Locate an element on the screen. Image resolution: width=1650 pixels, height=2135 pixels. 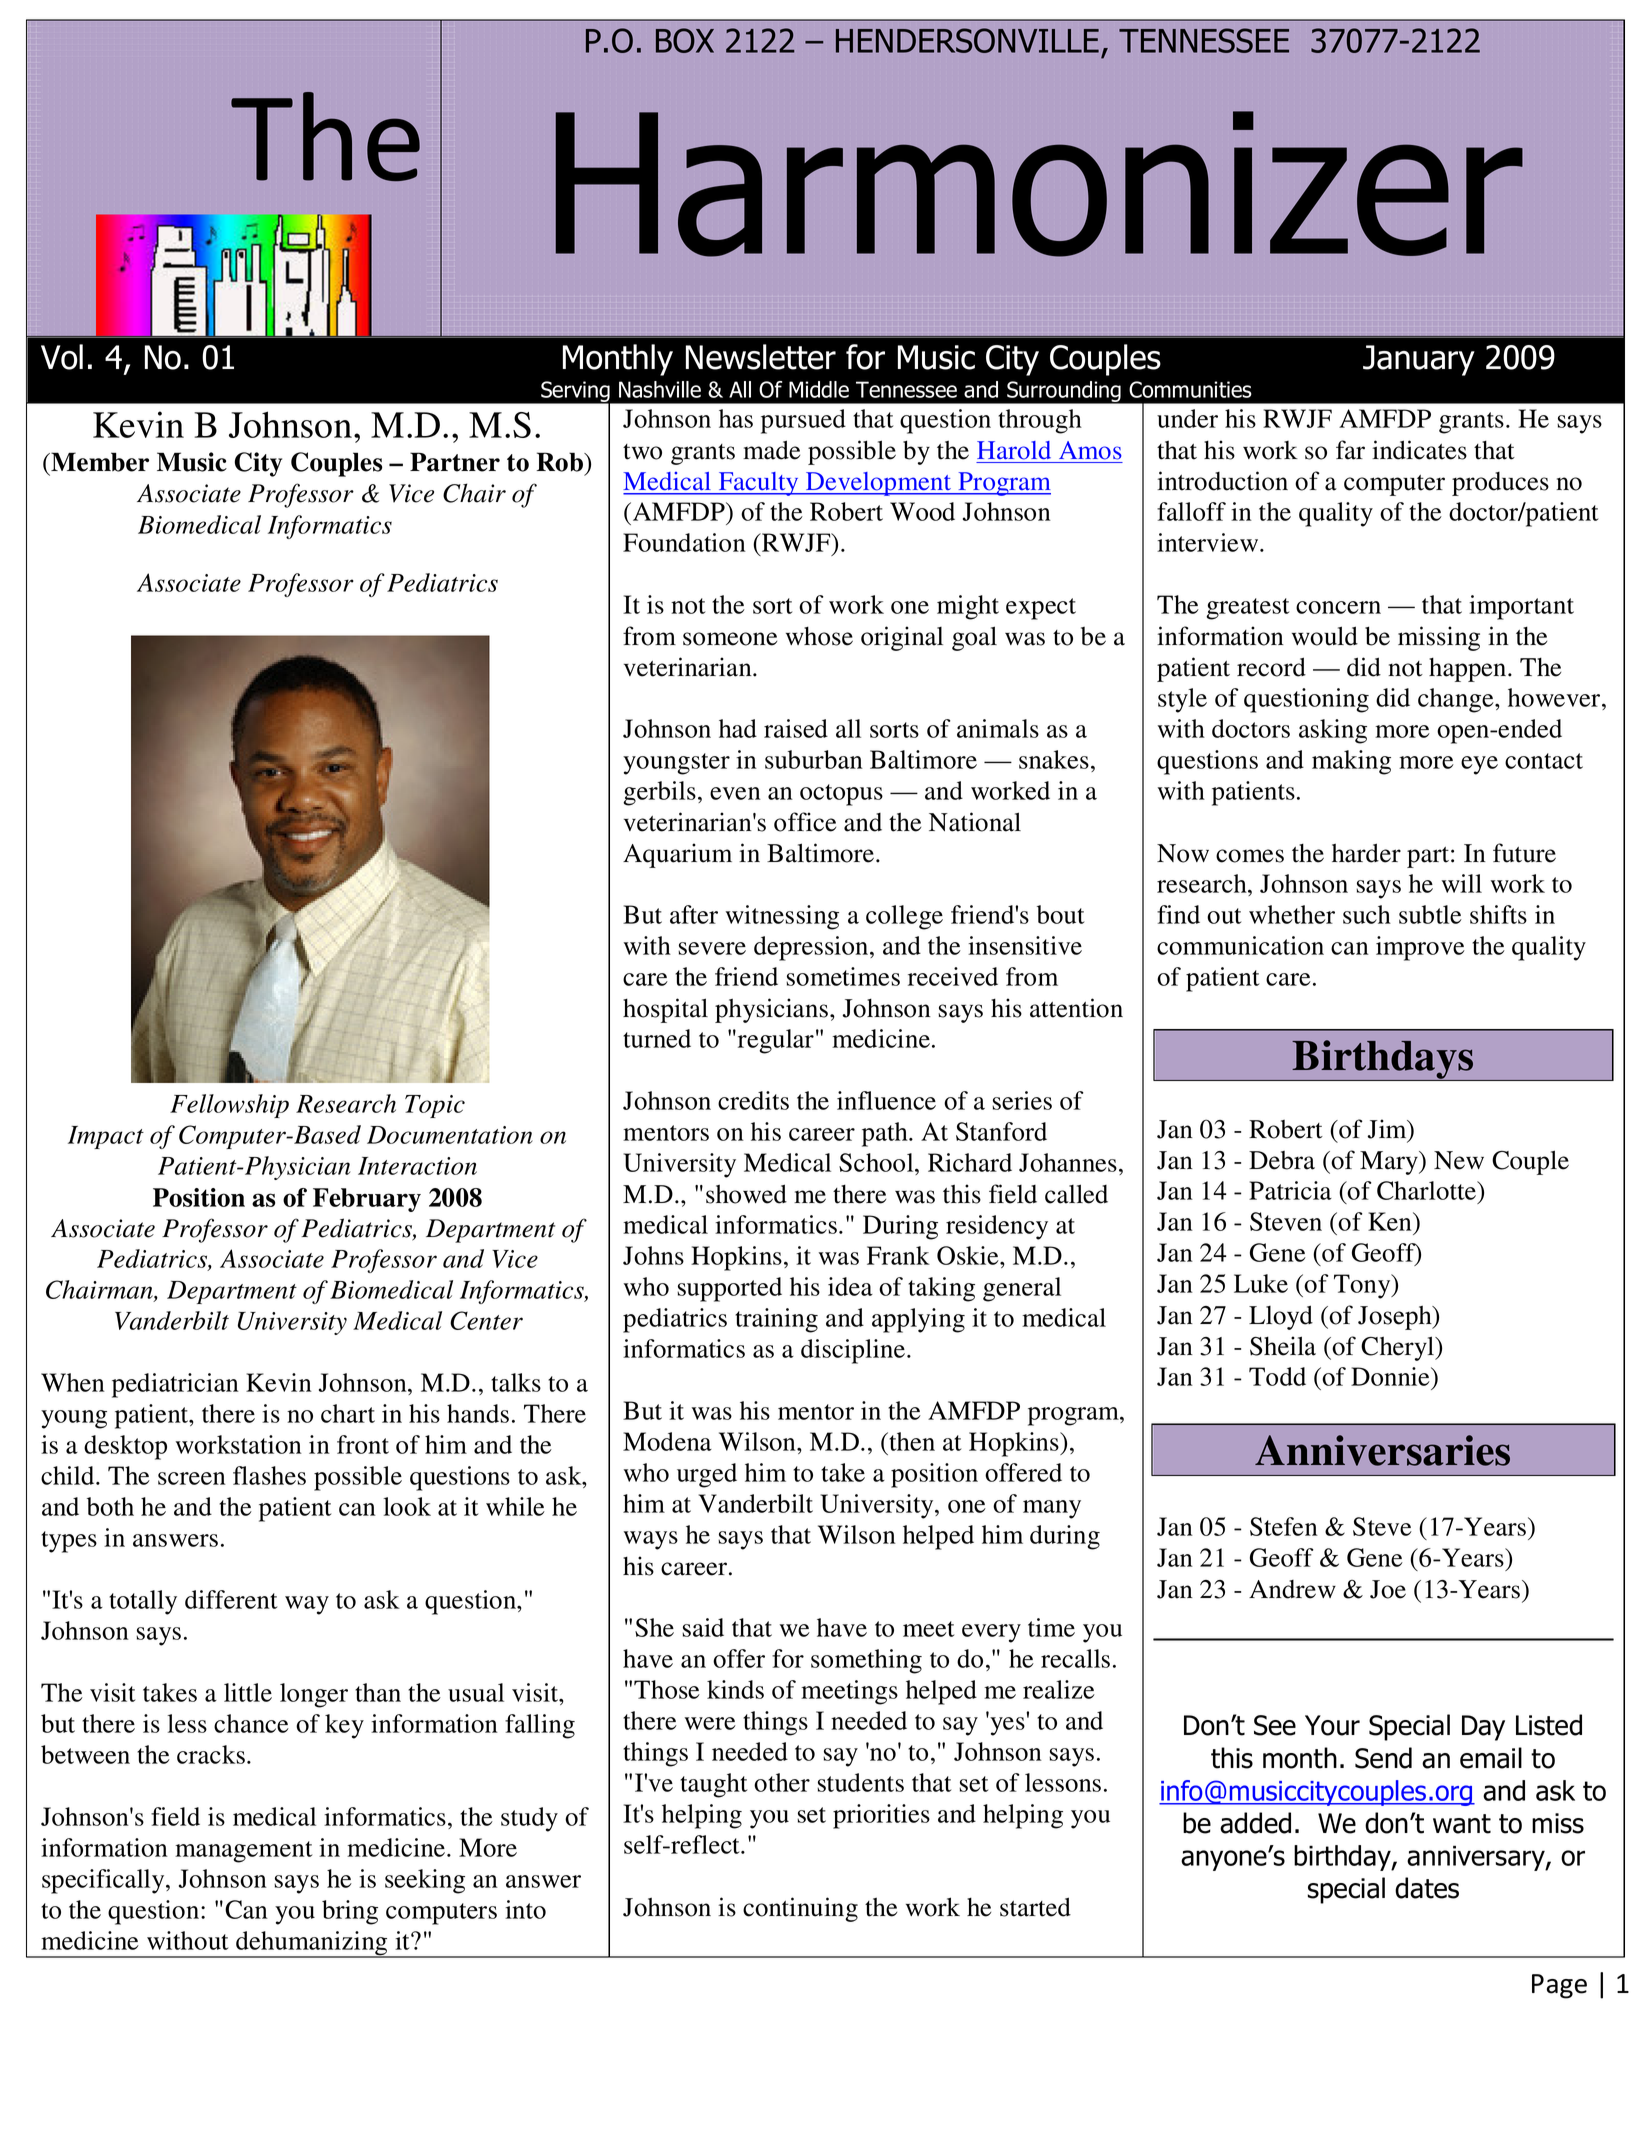
dehumanizing is located at coordinates (312, 1944).
